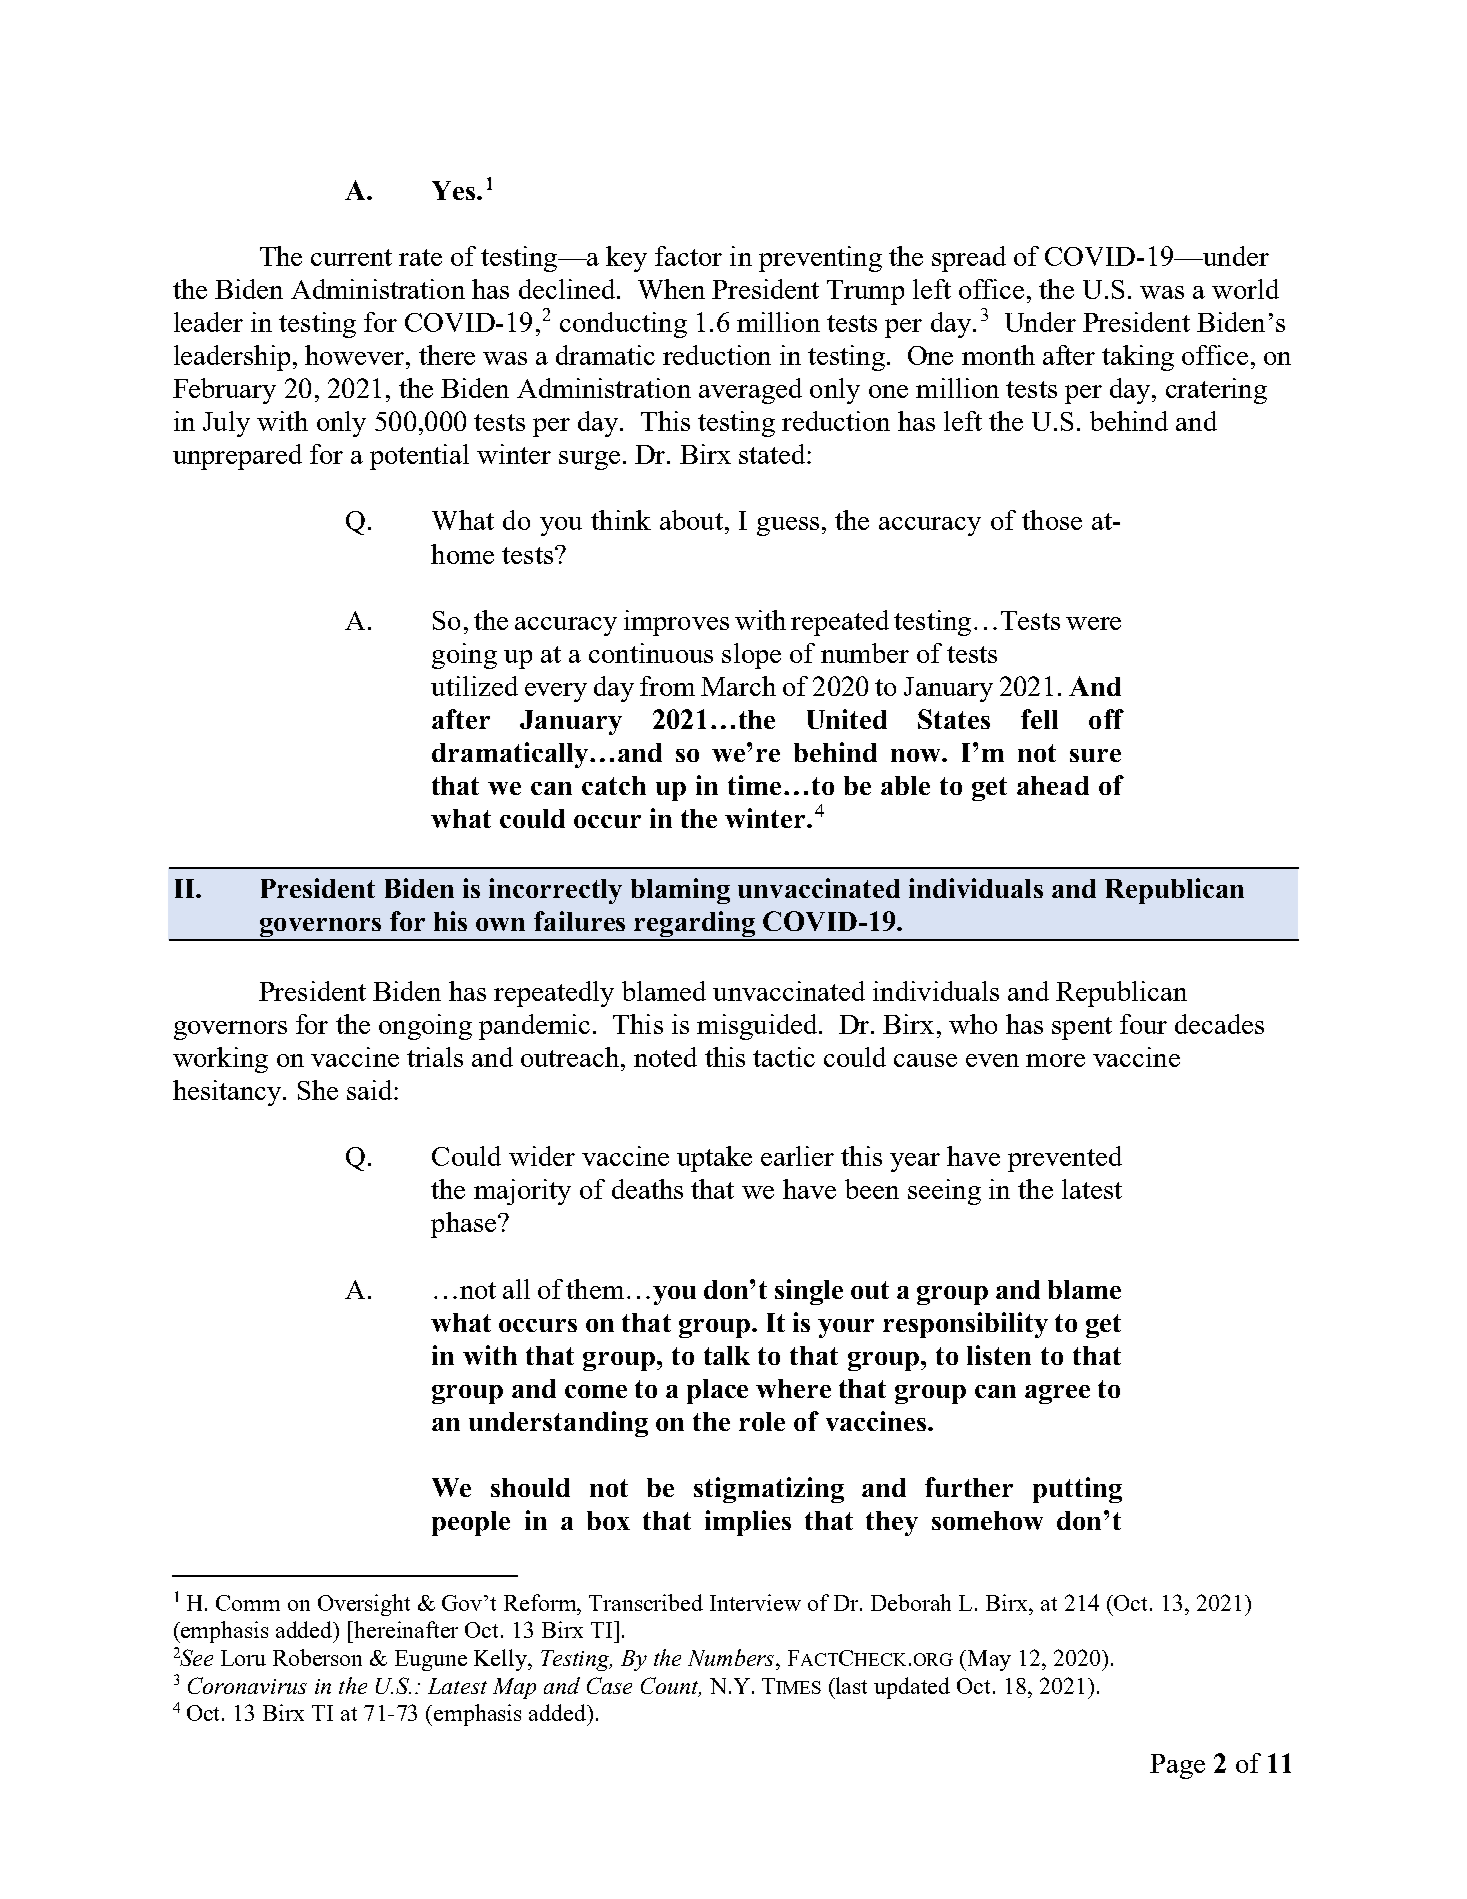 This screenshot has width=1467, height=1899. What do you see at coordinates (318, 1090) in the screenshot?
I see `She` at bounding box center [318, 1090].
